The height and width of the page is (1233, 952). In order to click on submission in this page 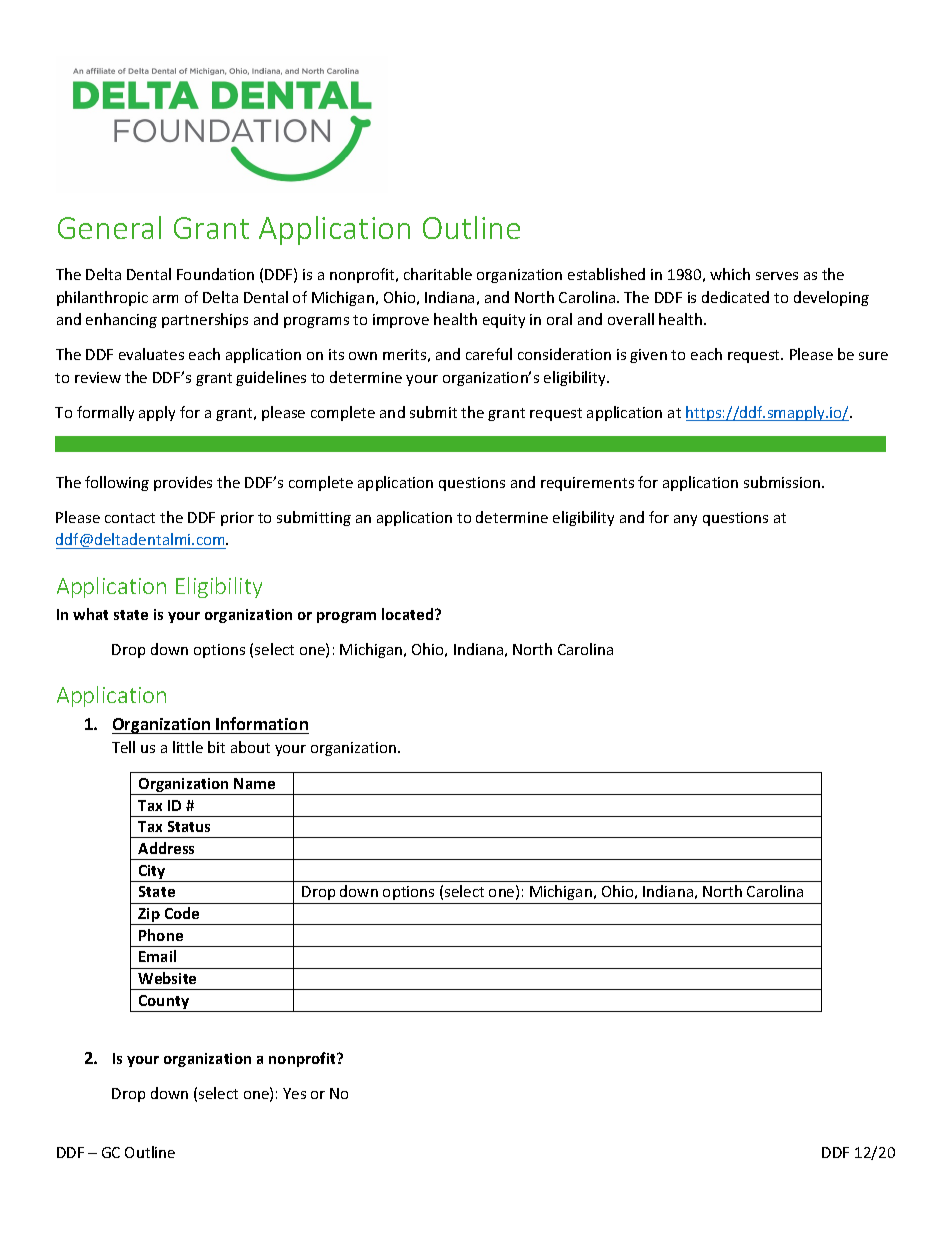, I will do `click(782, 482)`.
